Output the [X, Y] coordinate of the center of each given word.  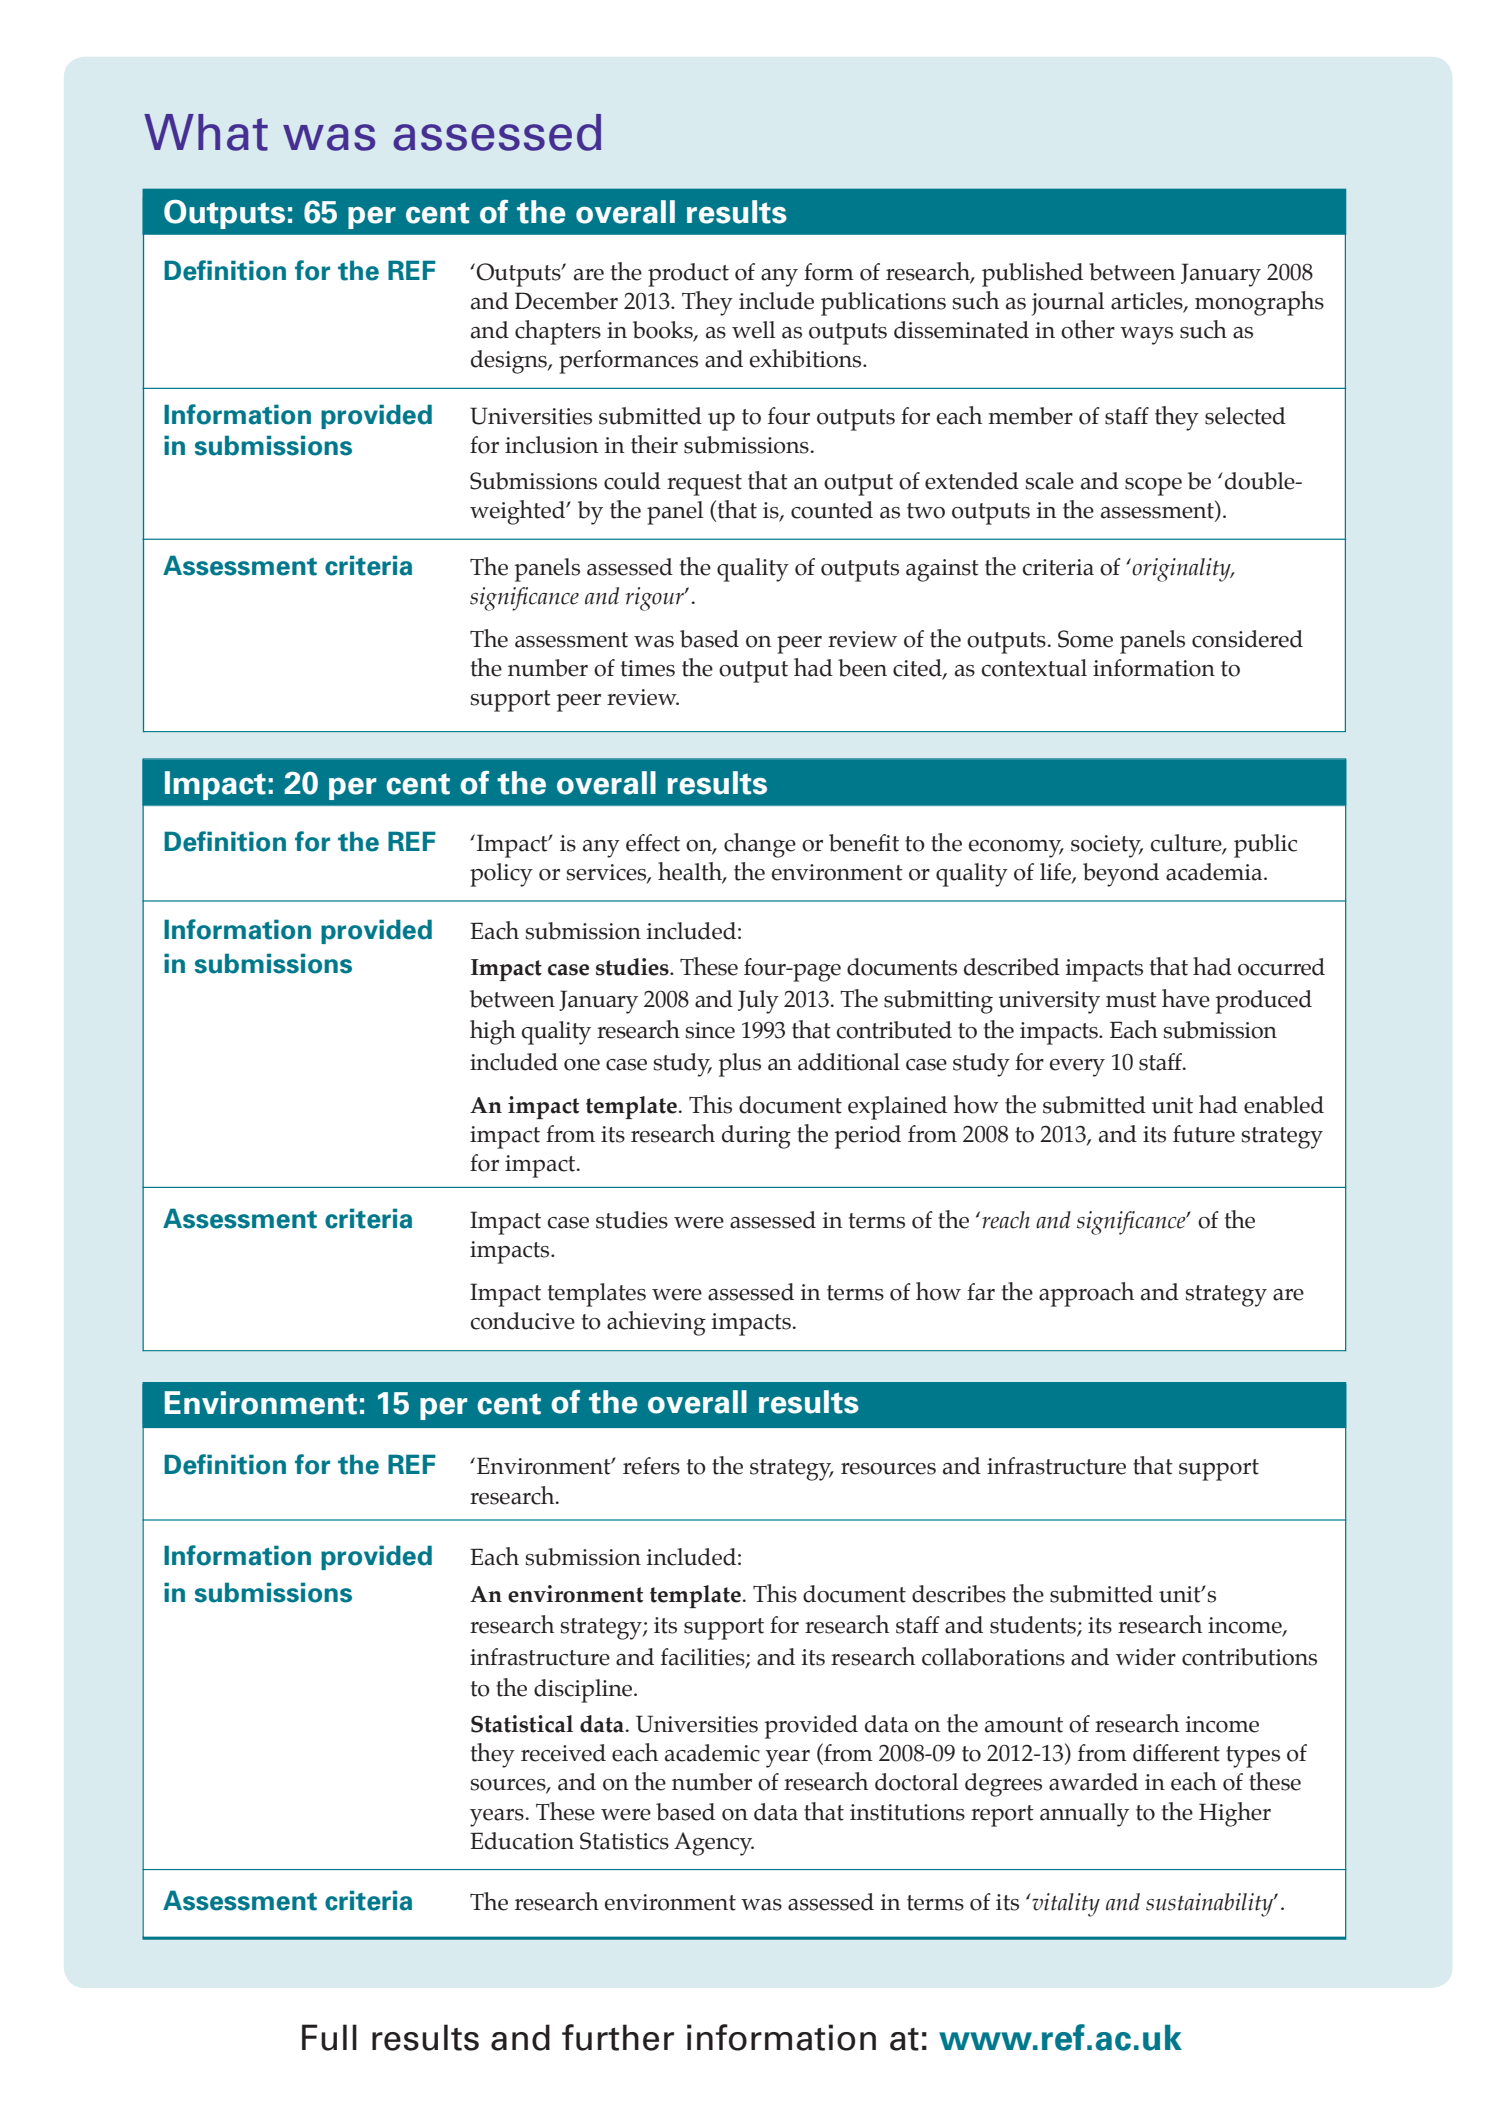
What [206, 132]
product [688, 275]
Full [329, 2037]
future [1204, 1134]
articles [1148, 302]
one [582, 1065]
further [618, 2037]
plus [739, 1065]
